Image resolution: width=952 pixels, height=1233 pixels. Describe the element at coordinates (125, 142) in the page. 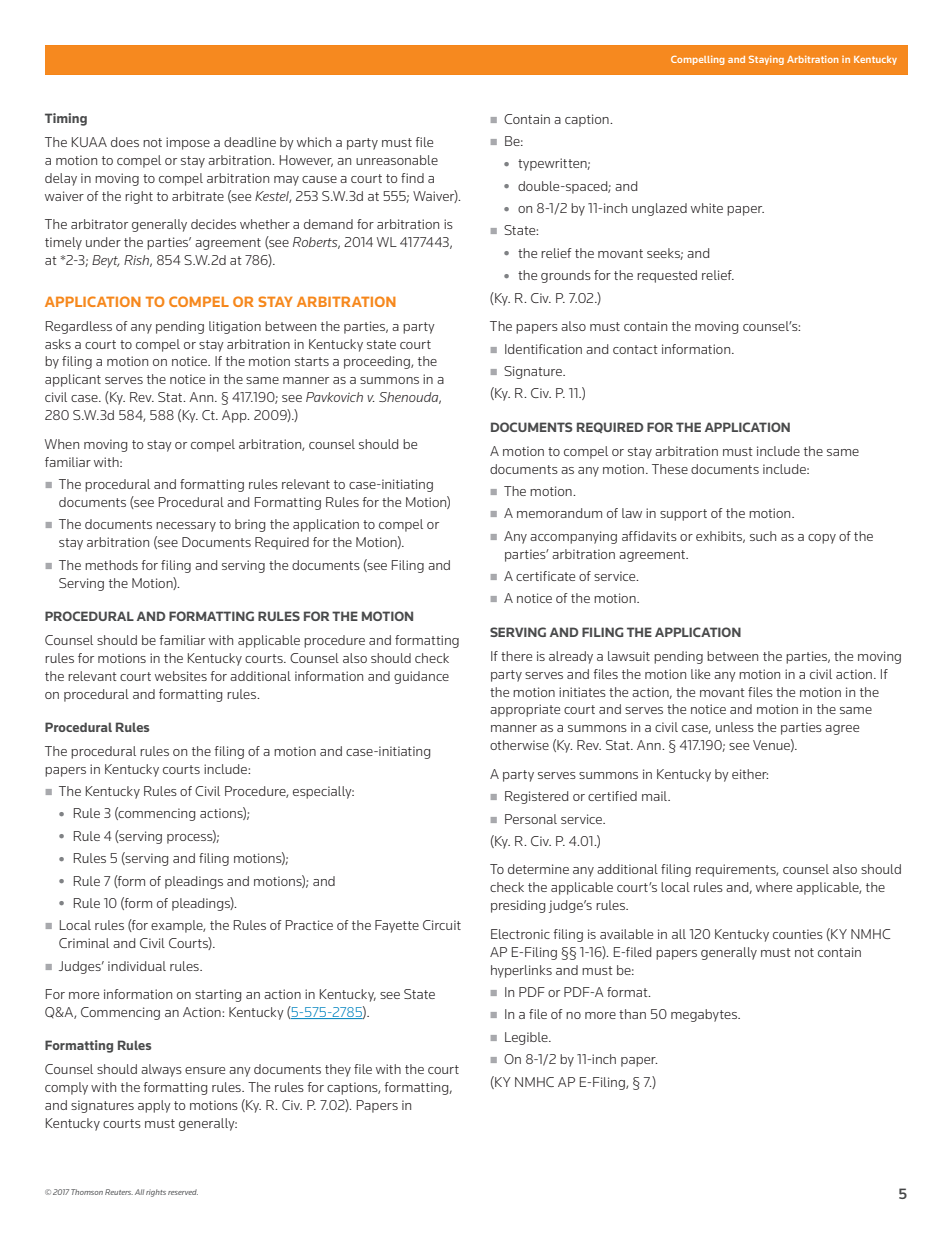

I see `does` at that location.
